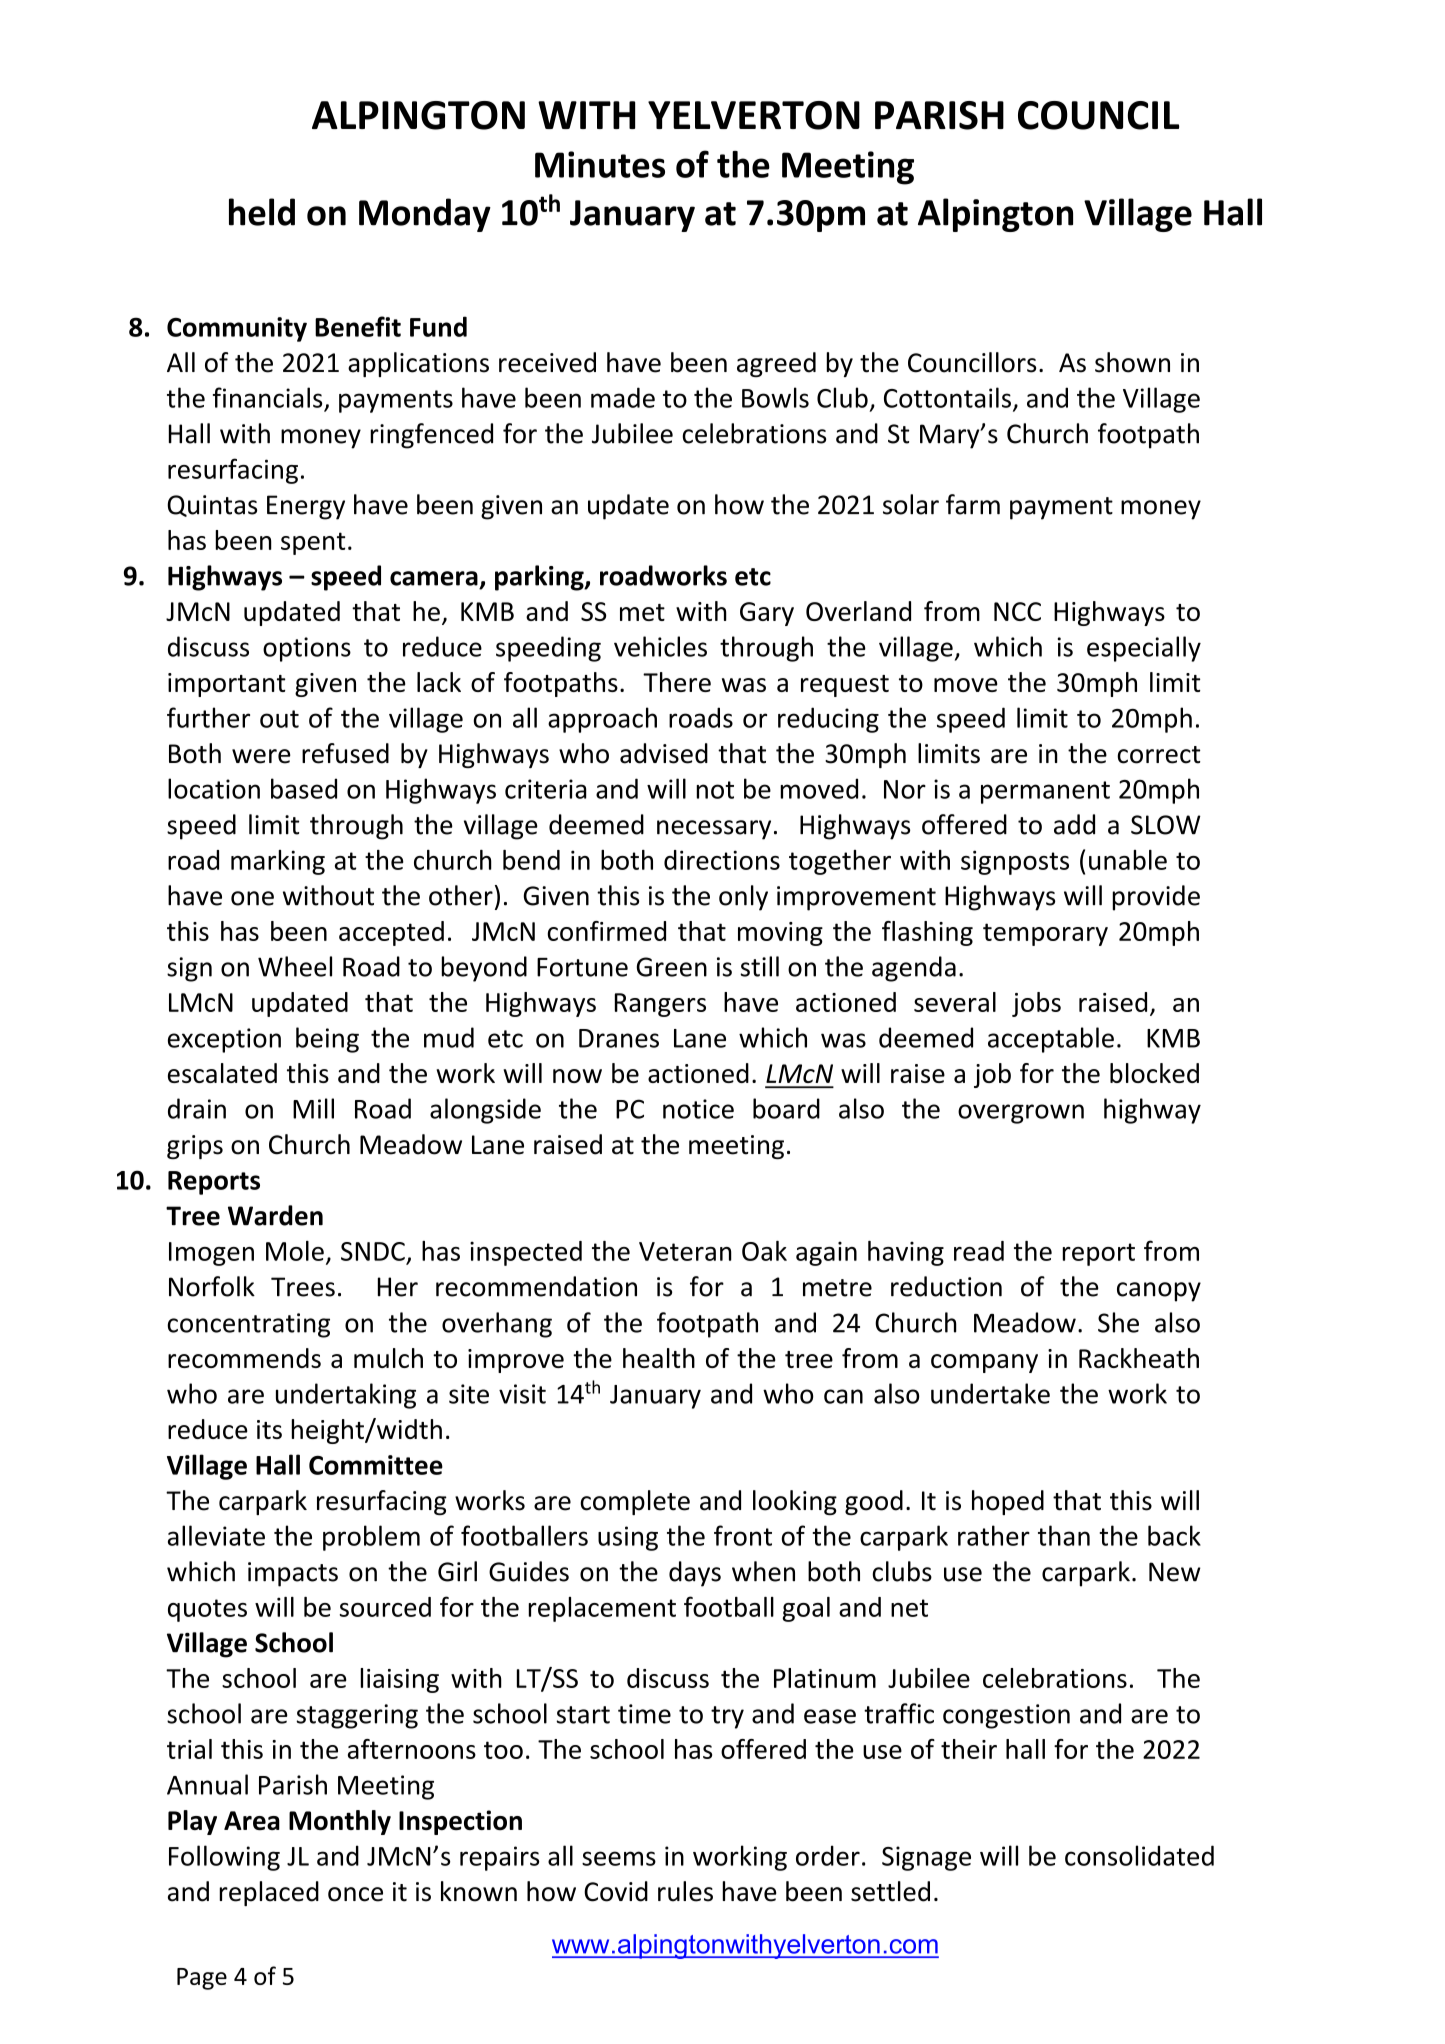  What do you see at coordinates (293, 1574) in the document?
I see `impacts` at bounding box center [293, 1574].
